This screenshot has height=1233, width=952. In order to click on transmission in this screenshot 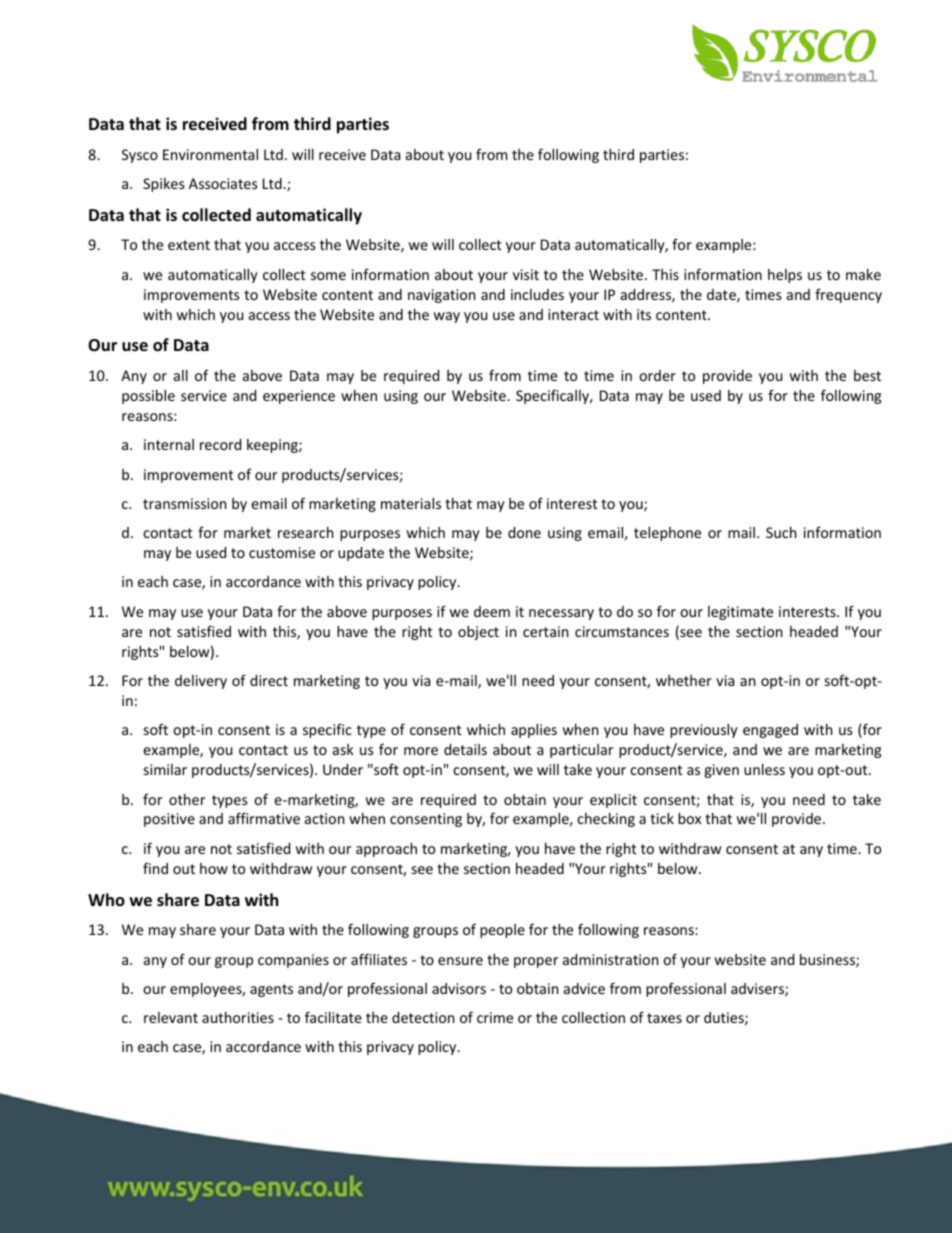, I will do `click(184, 503)`.
